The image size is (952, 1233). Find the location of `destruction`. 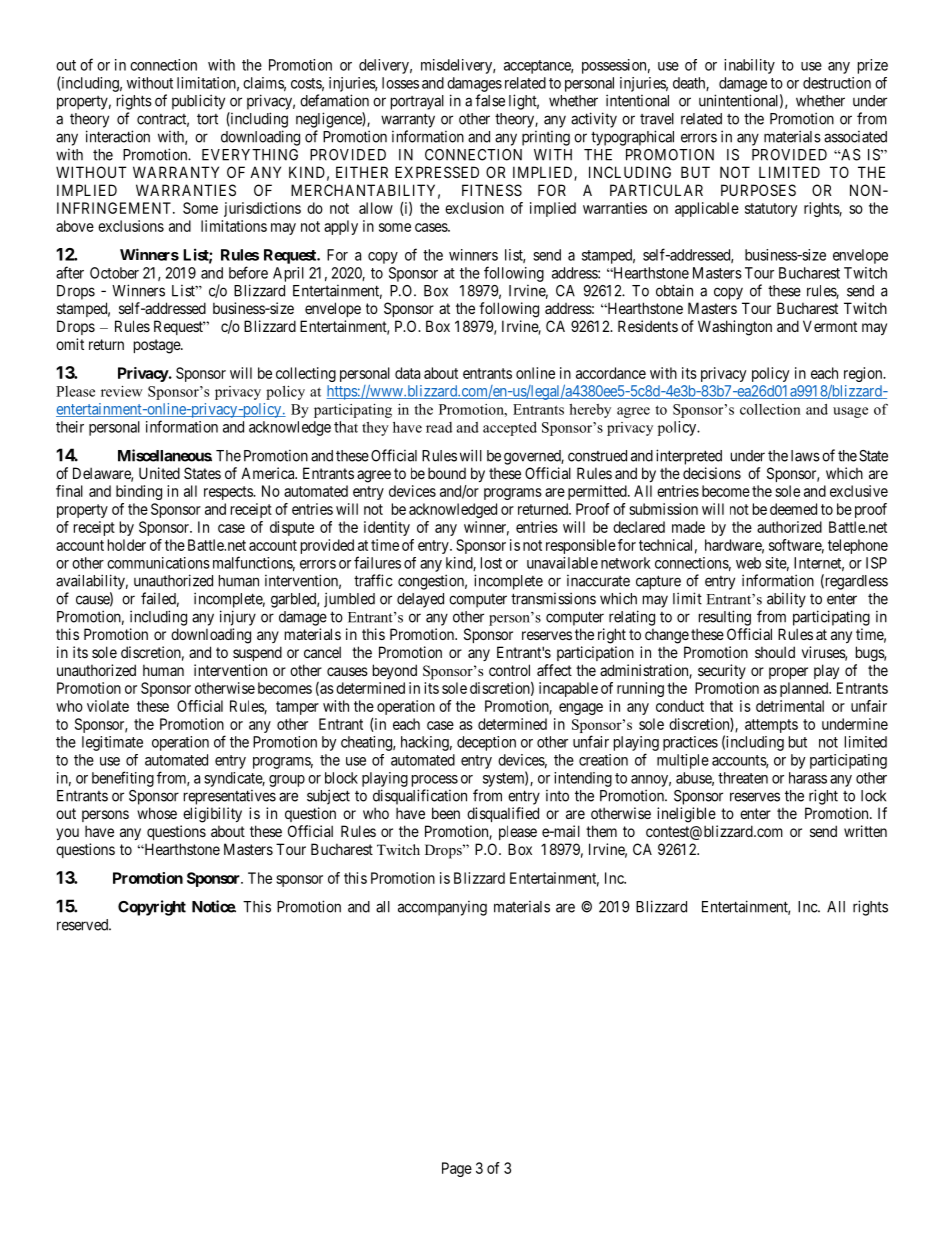

destruction is located at coordinates (837, 83).
